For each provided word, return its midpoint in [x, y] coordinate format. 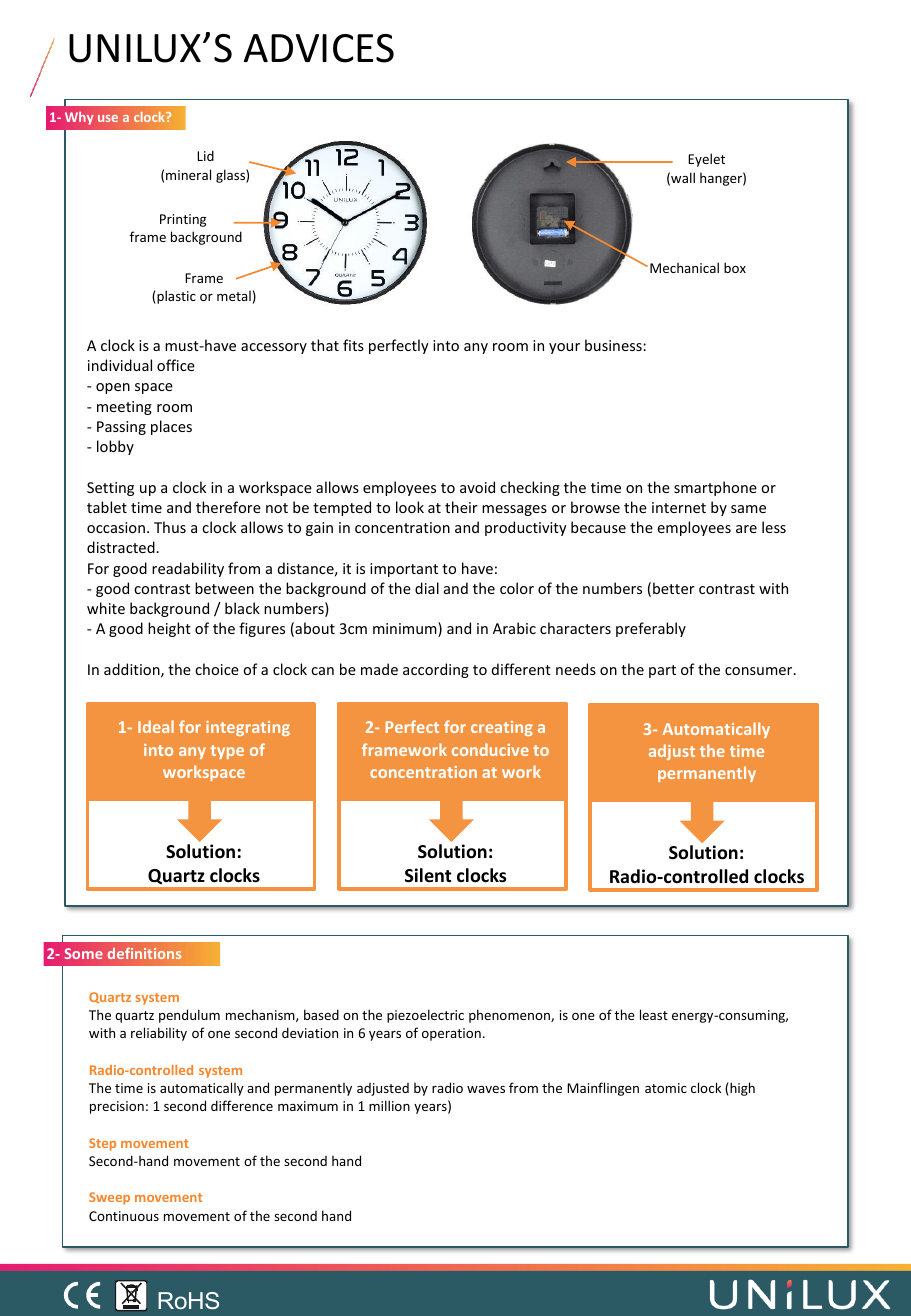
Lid [205, 155]
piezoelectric [425, 1016]
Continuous [124, 1216]
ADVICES [319, 48]
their [461, 507]
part [662, 671]
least [654, 1014]
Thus [170, 527]
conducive [490, 749]
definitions [144, 953]
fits [353, 345]
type [227, 752]
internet [679, 507]
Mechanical [684, 267]
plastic [175, 297]
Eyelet [706, 160]
